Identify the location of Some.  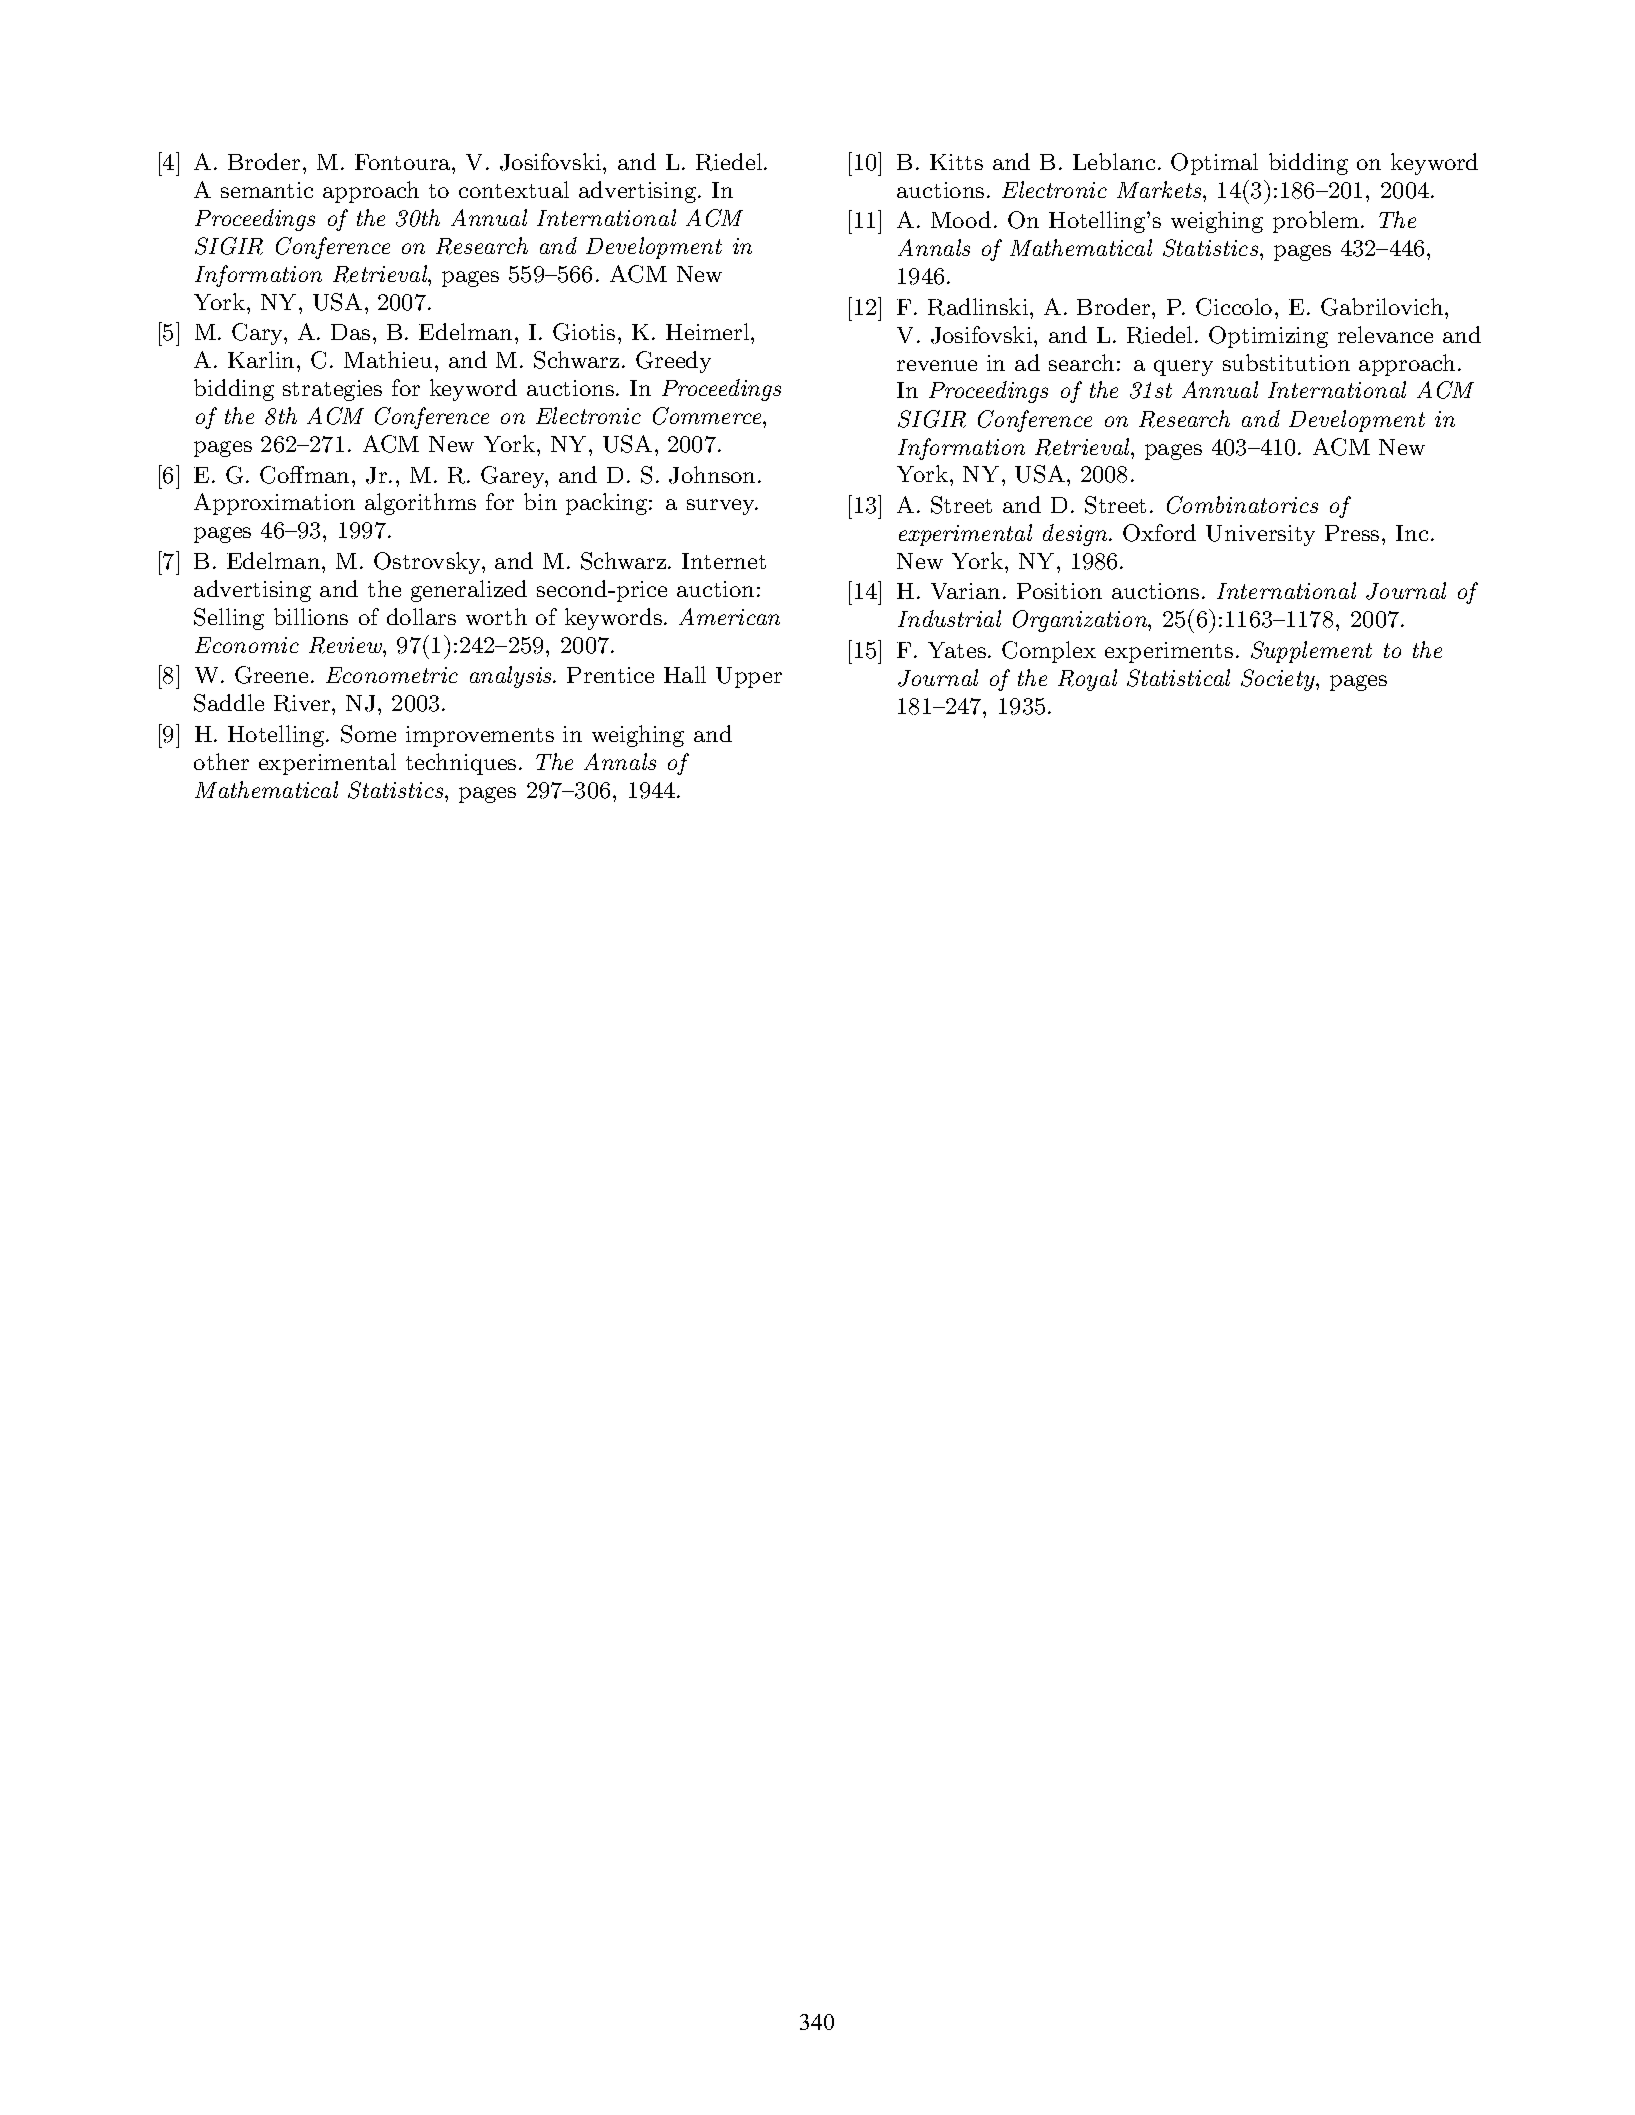
(368, 734).
